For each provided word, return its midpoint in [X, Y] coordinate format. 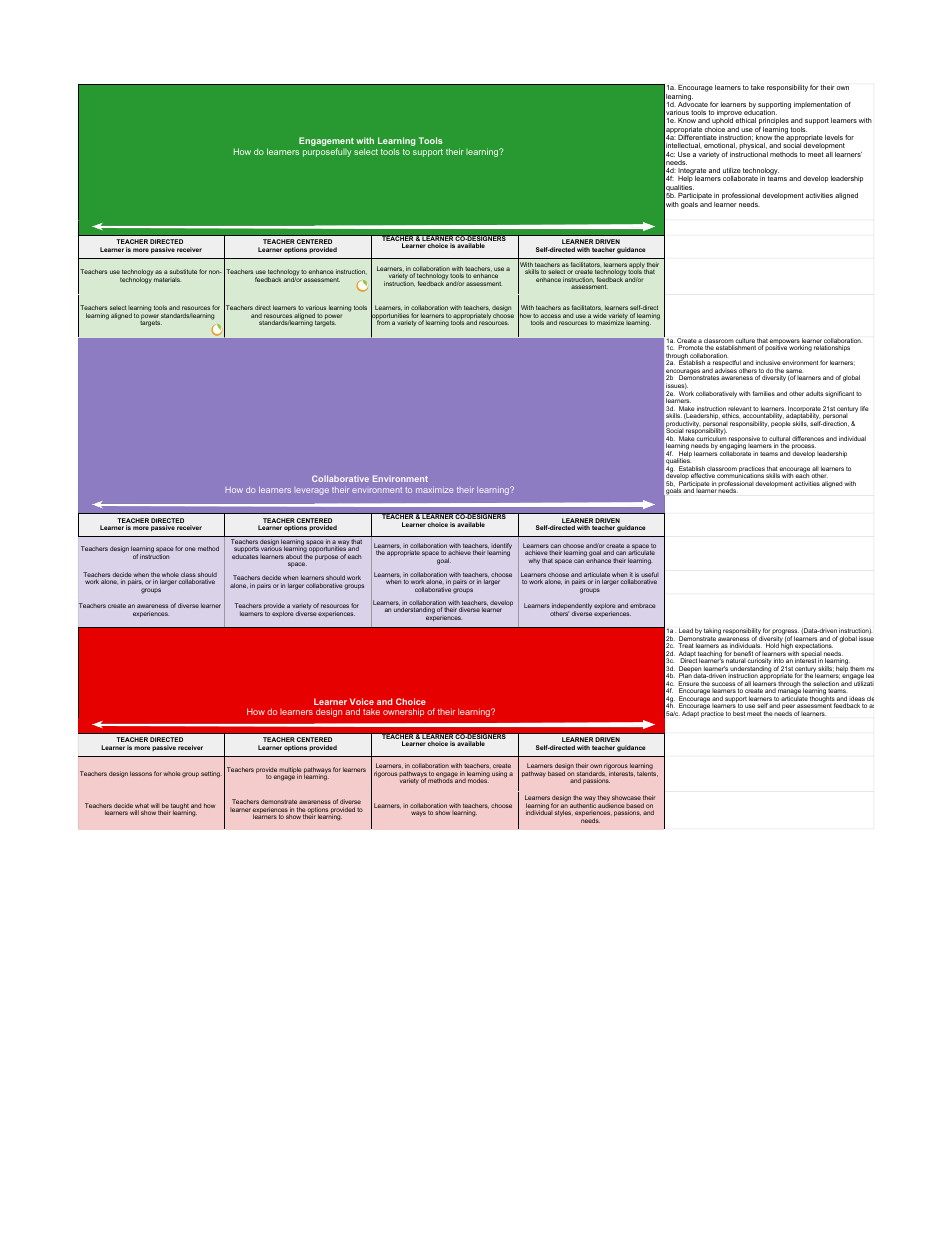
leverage [312, 491]
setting [211, 774]
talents [647, 773]
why [534, 562]
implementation [818, 105]
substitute [183, 271]
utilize [732, 170]
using [499, 774]
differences [808, 438]
